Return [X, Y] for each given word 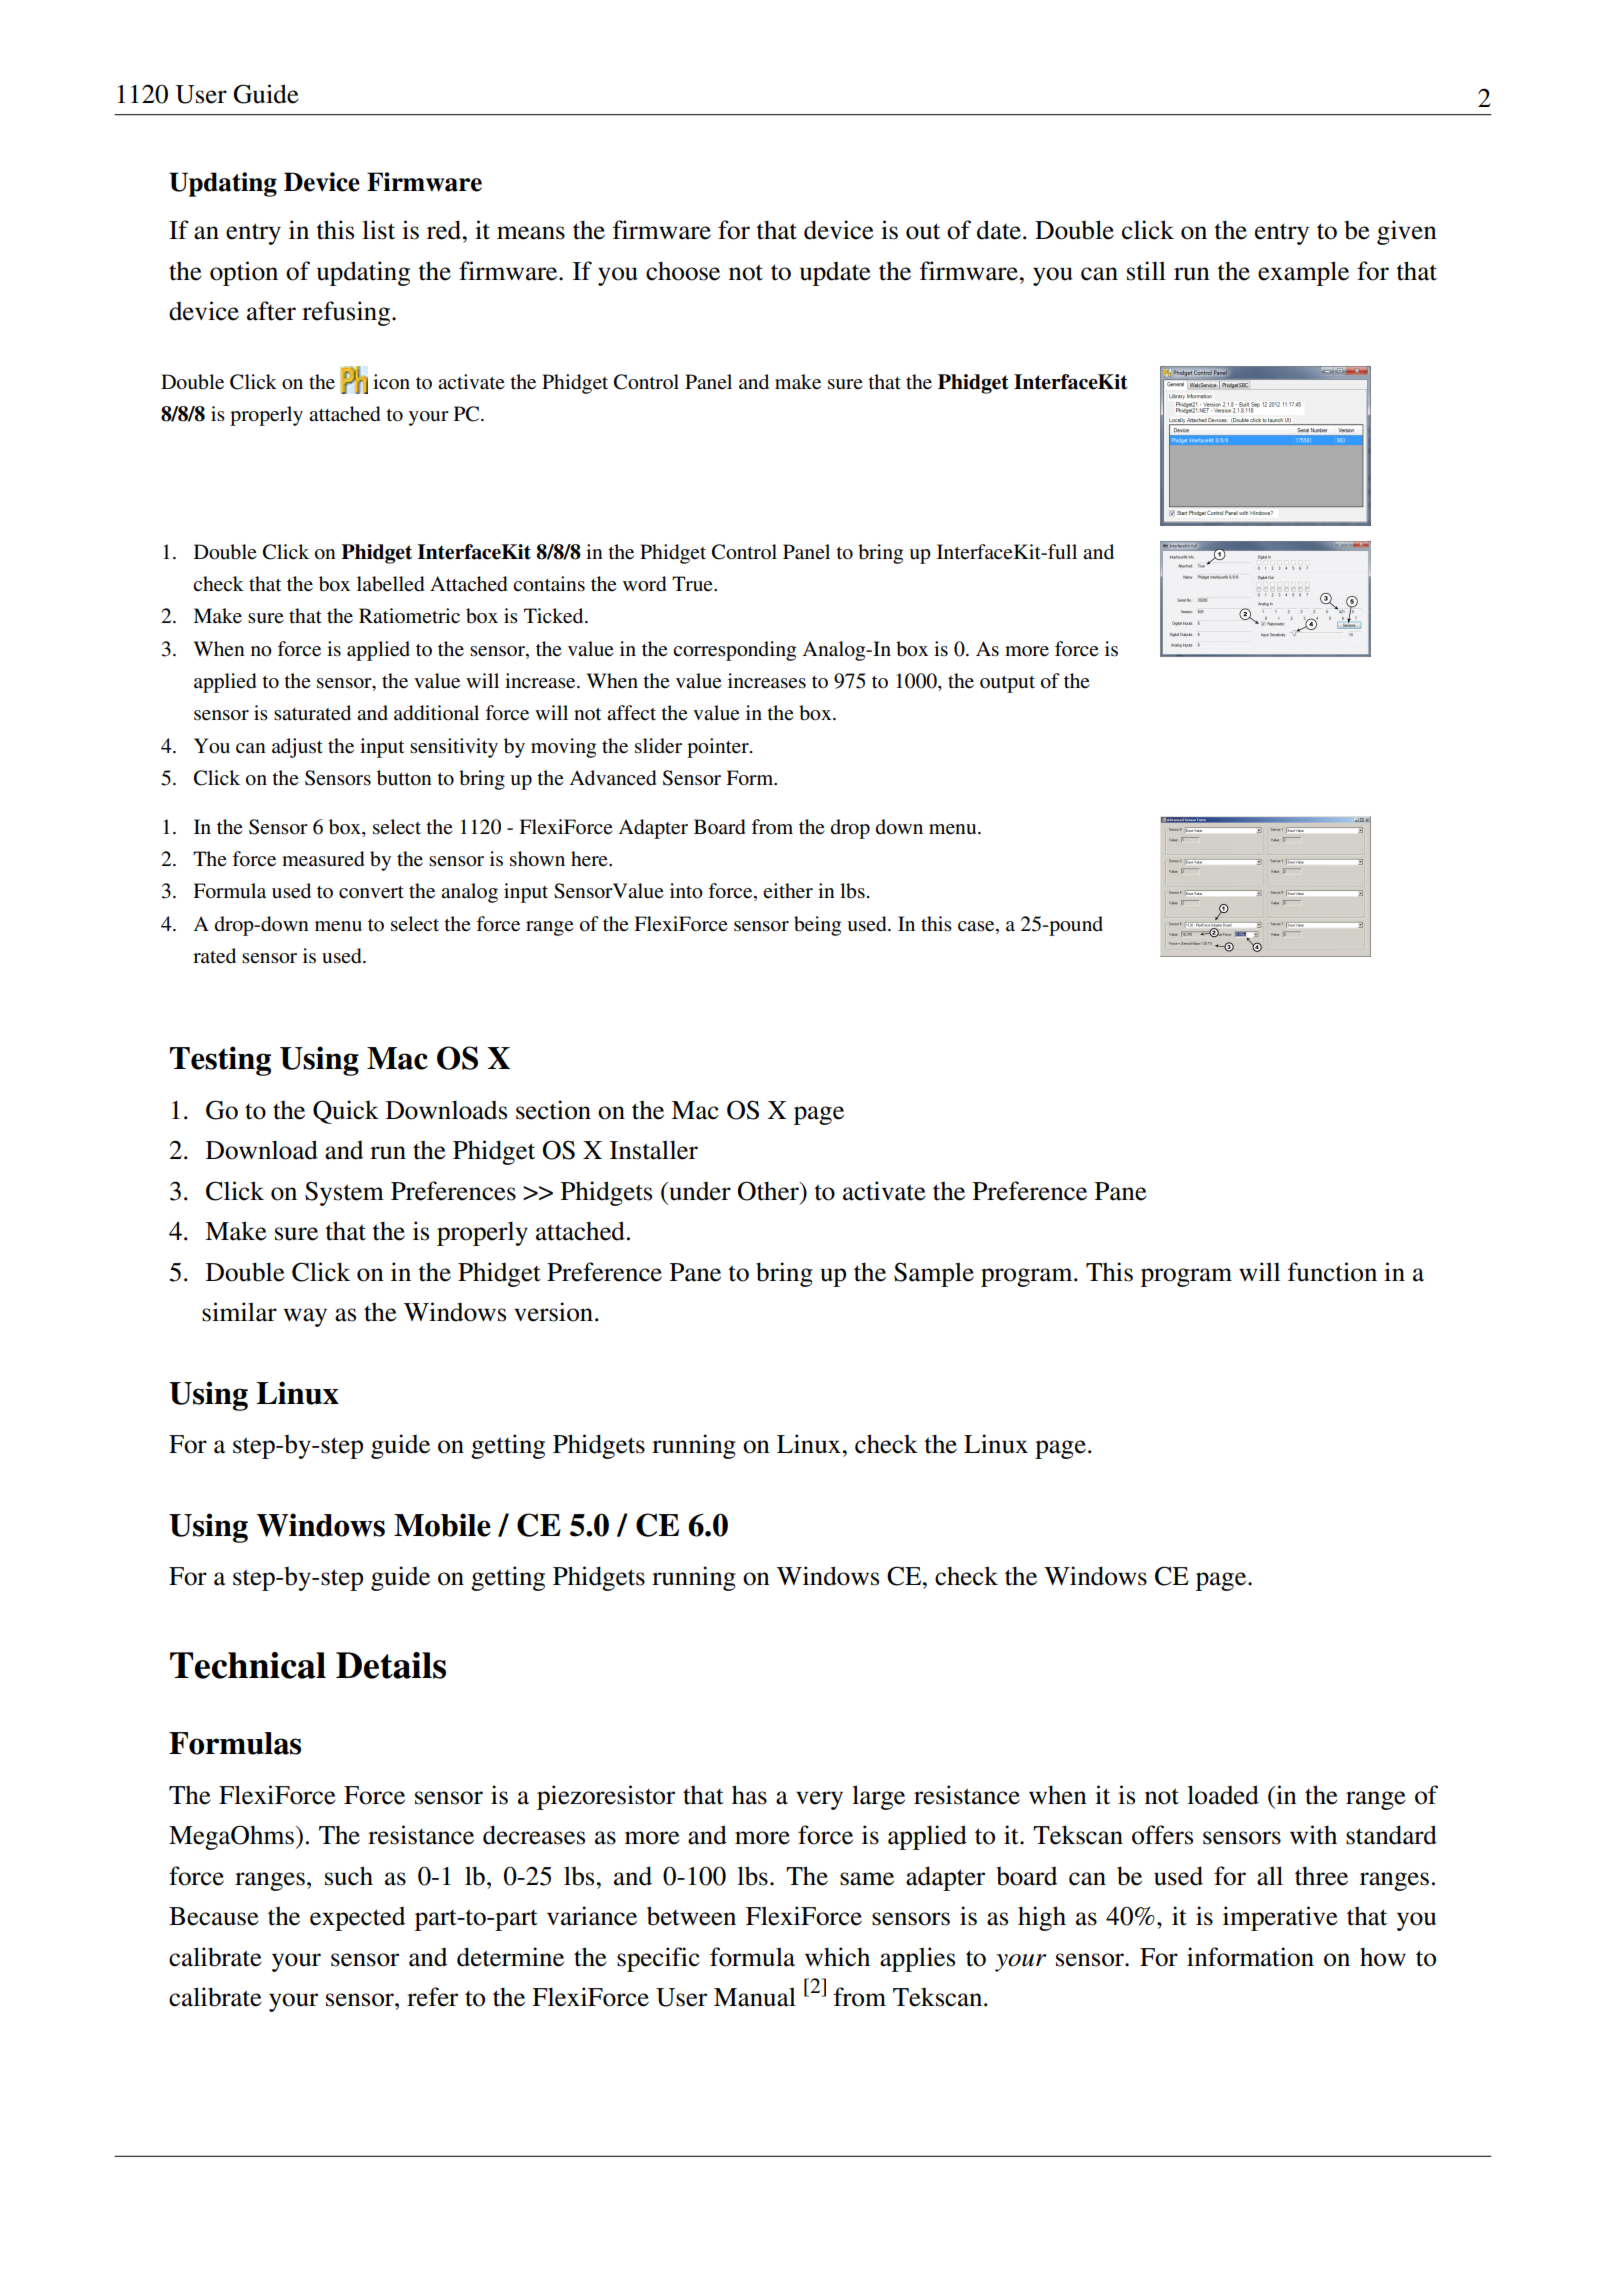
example [1303, 273]
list [378, 230]
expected [357, 1919]
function [1332, 1272]
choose [683, 271]
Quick [346, 1112]
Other [769, 1191]
